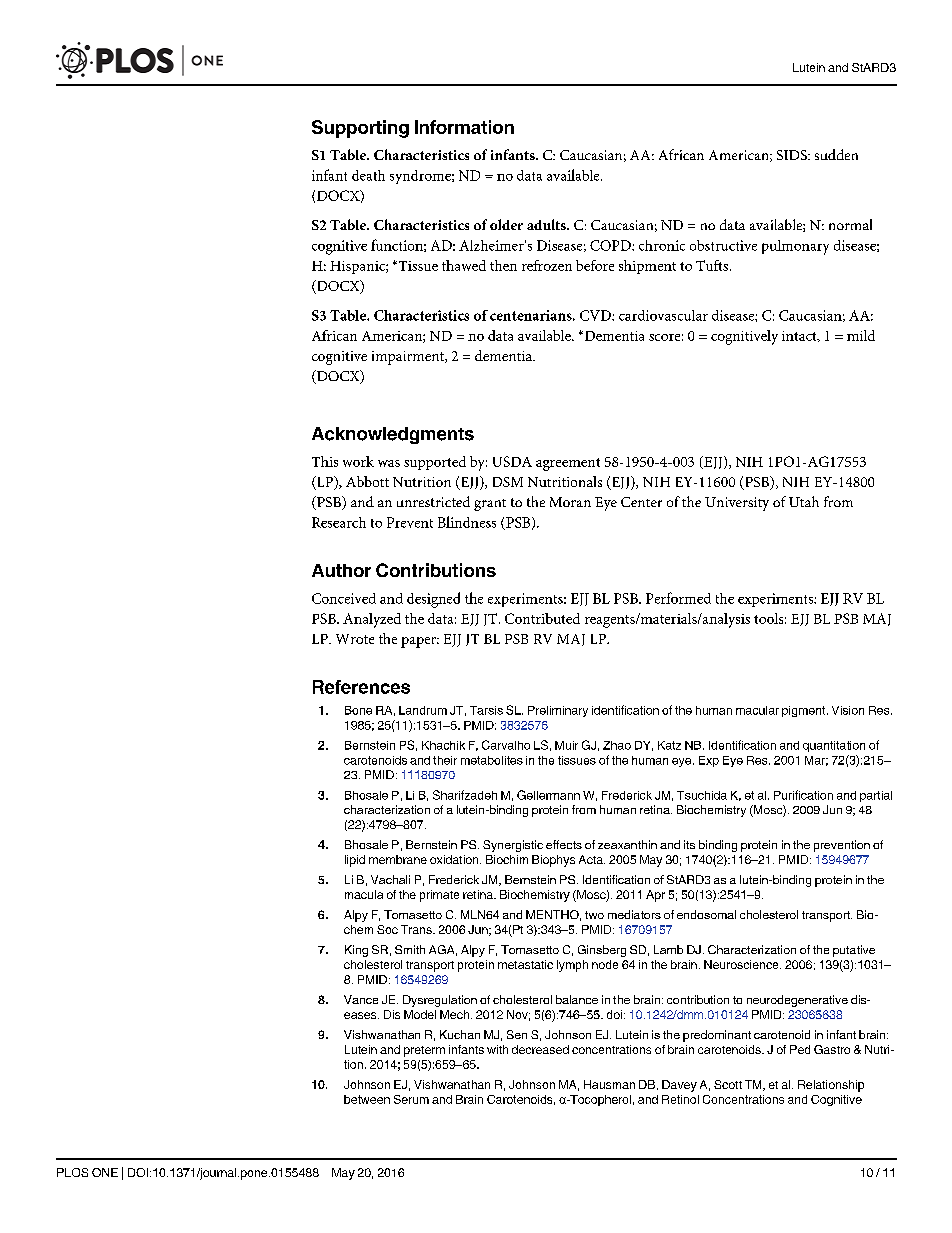  Describe the element at coordinates (793, 155) in the screenshot. I see `SIDS` at that location.
